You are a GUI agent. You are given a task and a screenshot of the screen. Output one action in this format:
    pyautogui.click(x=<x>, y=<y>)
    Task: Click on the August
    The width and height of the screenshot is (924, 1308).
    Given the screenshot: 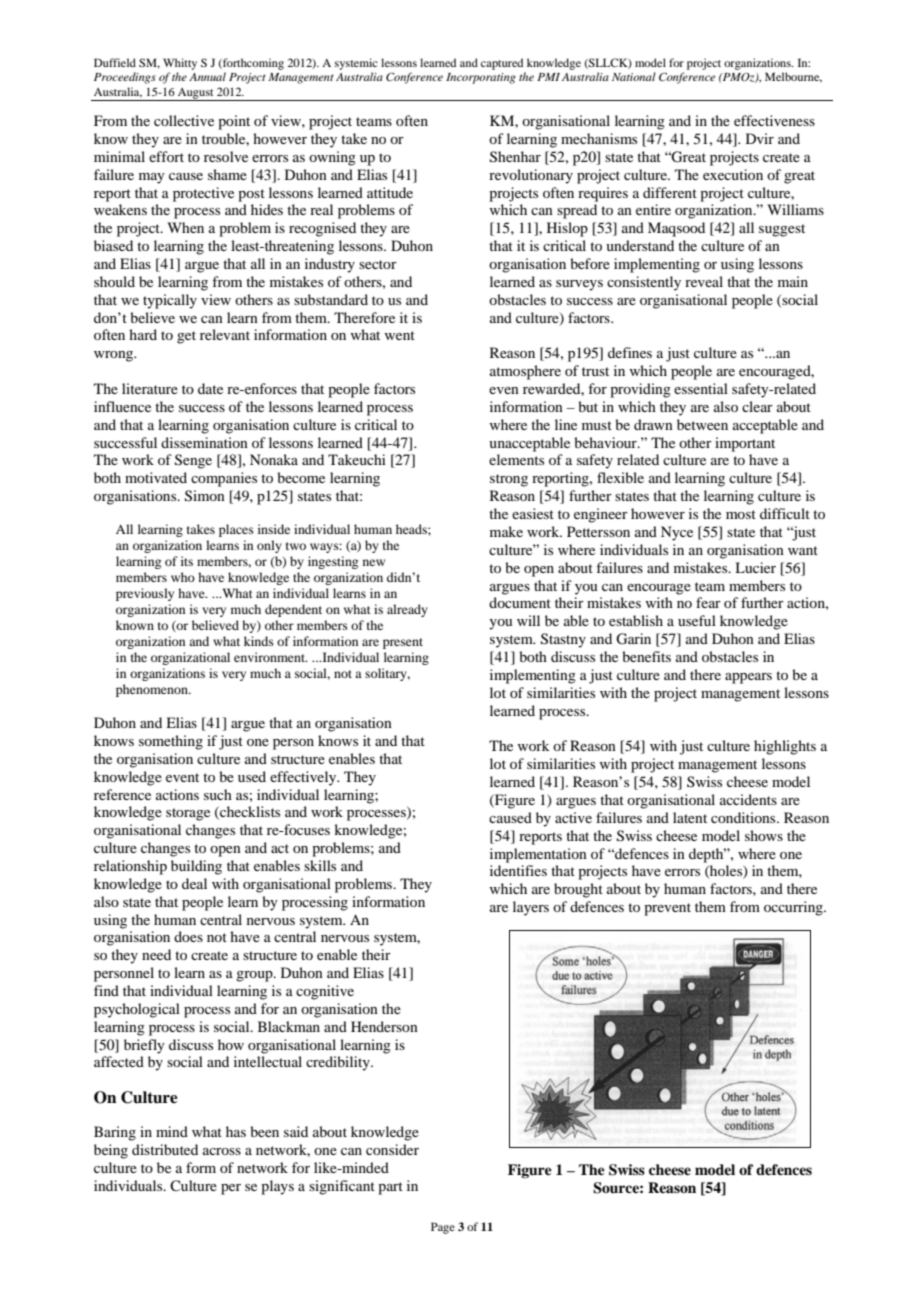 What is the action you would take?
    pyautogui.click(x=196, y=94)
